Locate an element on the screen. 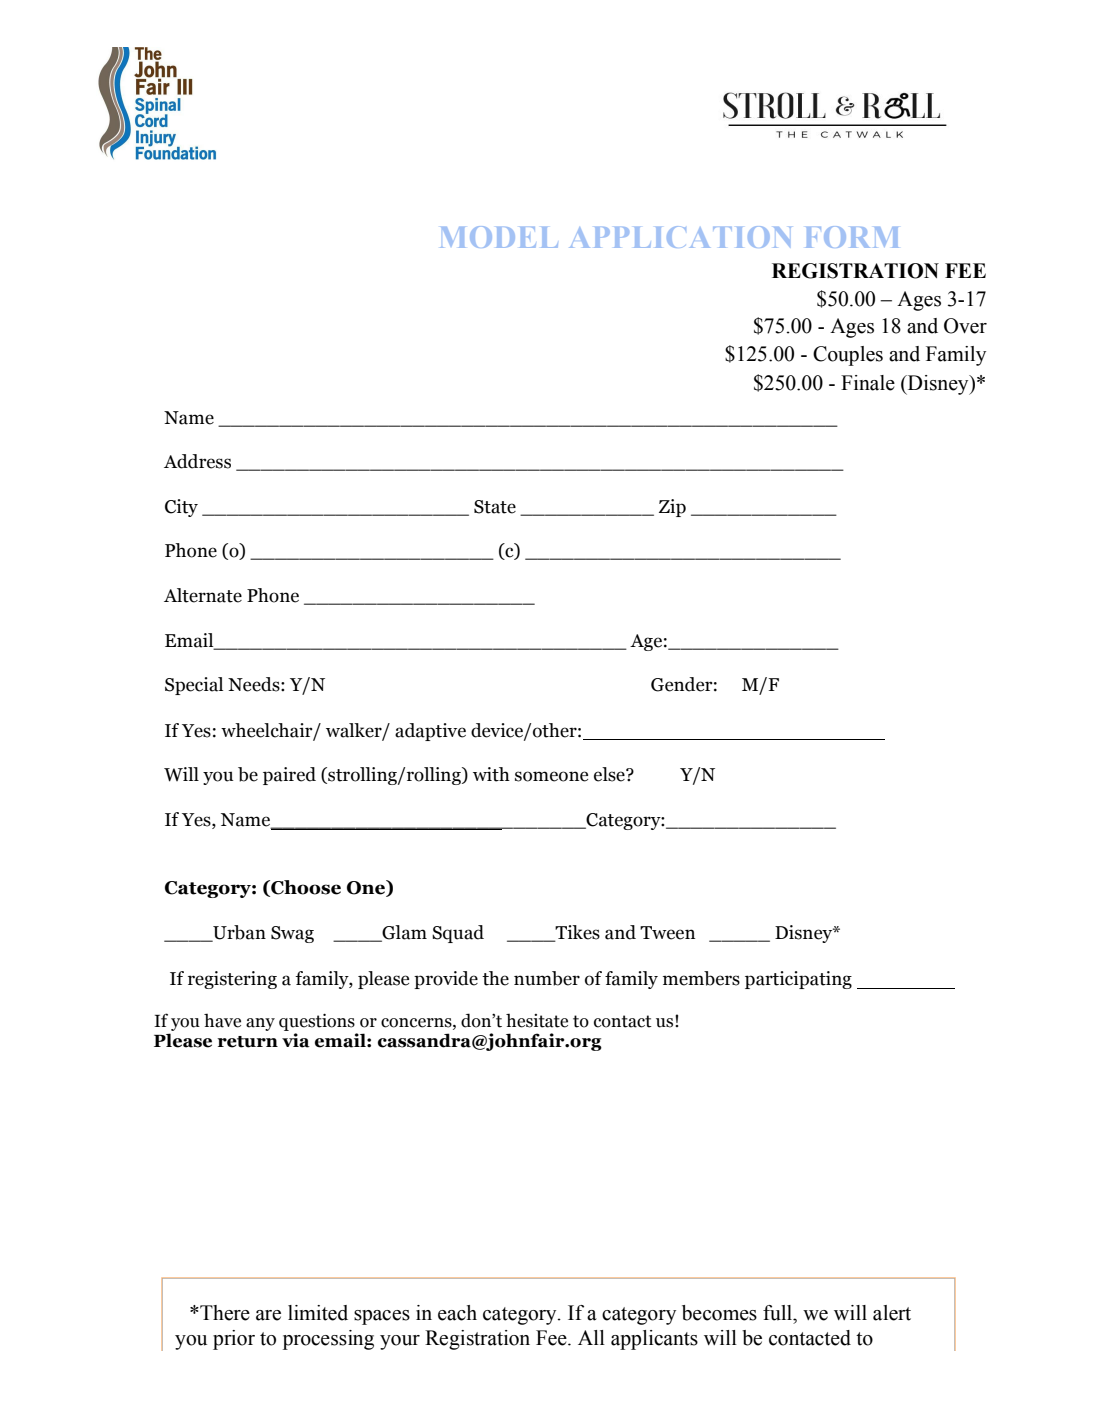 This screenshot has height=1423, width=1100. APPLICATION is located at coordinates (680, 237).
